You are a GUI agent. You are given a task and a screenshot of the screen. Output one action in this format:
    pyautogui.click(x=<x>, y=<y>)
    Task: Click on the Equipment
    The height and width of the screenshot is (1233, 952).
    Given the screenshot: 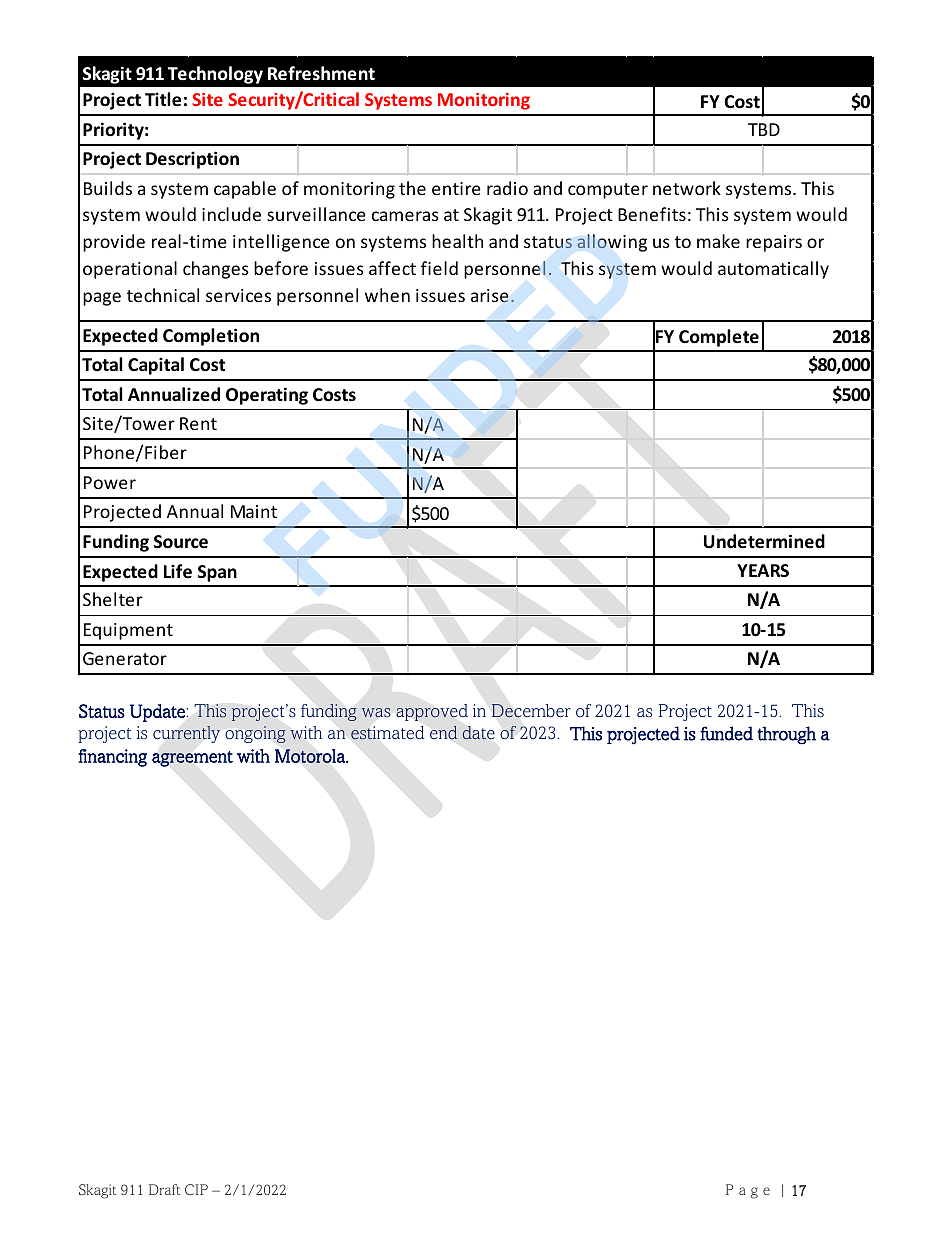 What is the action you would take?
    pyautogui.click(x=128, y=631)
